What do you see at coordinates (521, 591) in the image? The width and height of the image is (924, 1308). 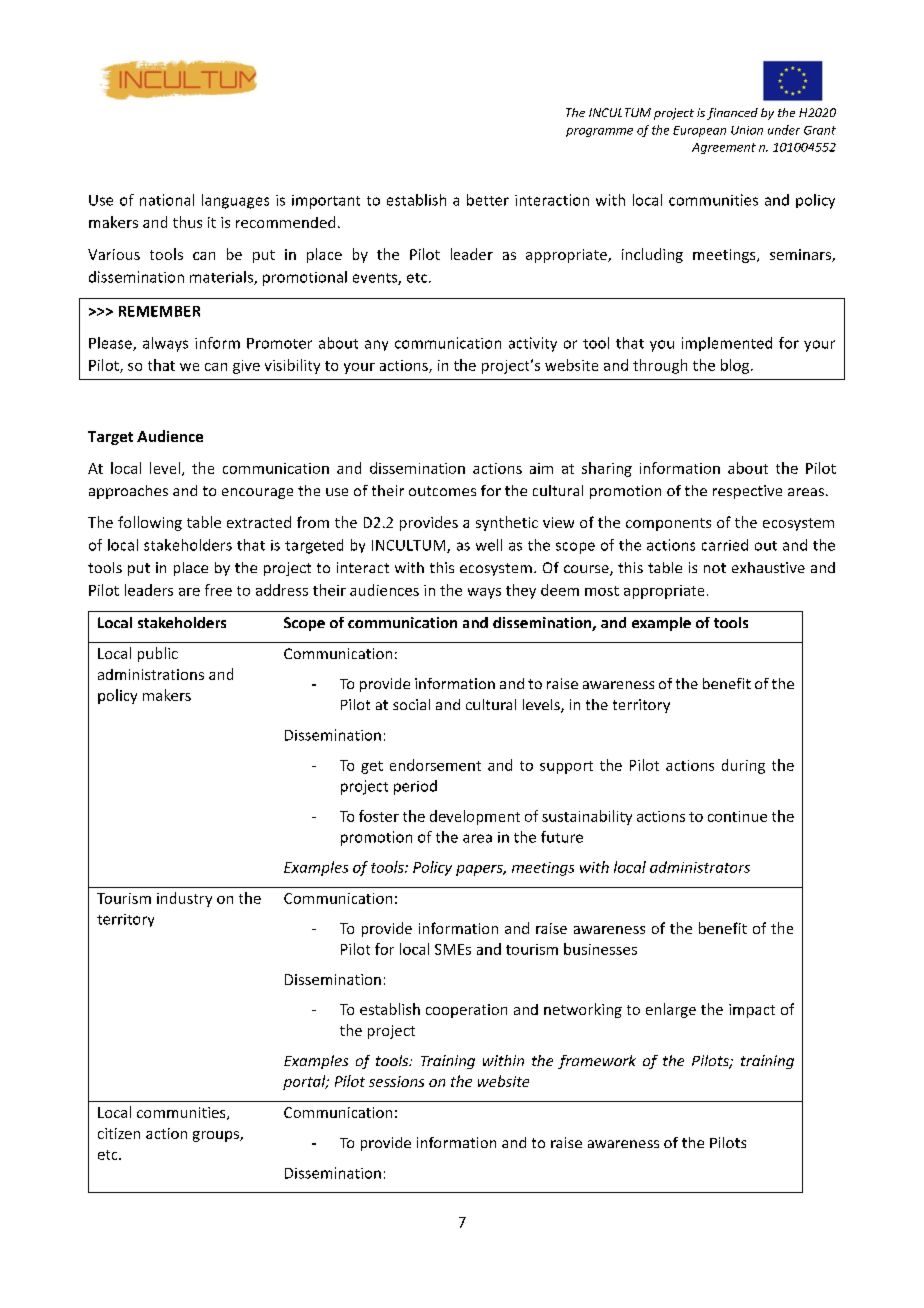 I see `they` at bounding box center [521, 591].
